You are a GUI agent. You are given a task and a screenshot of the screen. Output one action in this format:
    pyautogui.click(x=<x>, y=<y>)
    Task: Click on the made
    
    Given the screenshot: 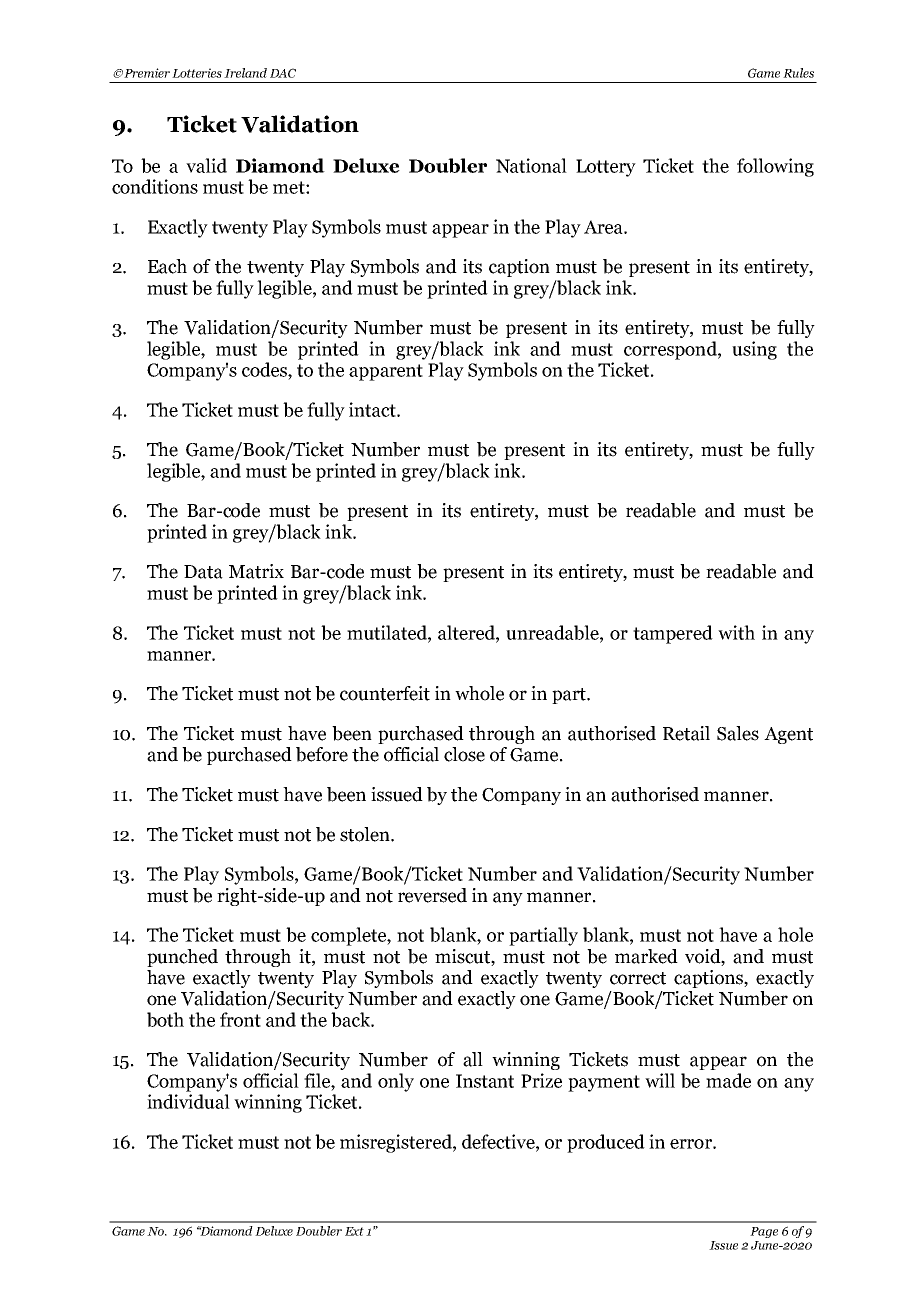 What is the action you would take?
    pyautogui.click(x=728, y=1080)
